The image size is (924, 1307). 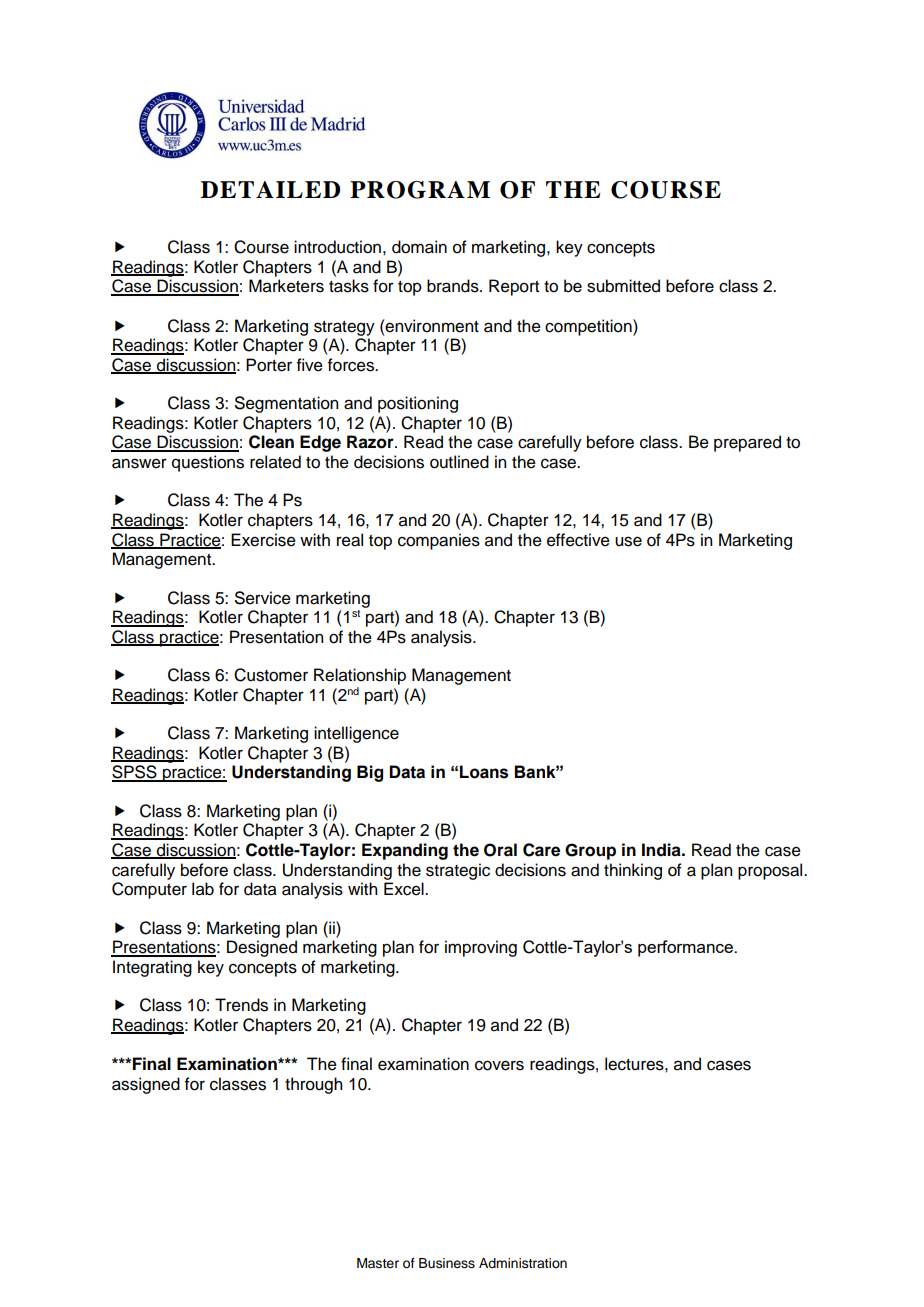 What do you see at coordinates (484, 772) in the screenshot?
I see `Loans` at bounding box center [484, 772].
